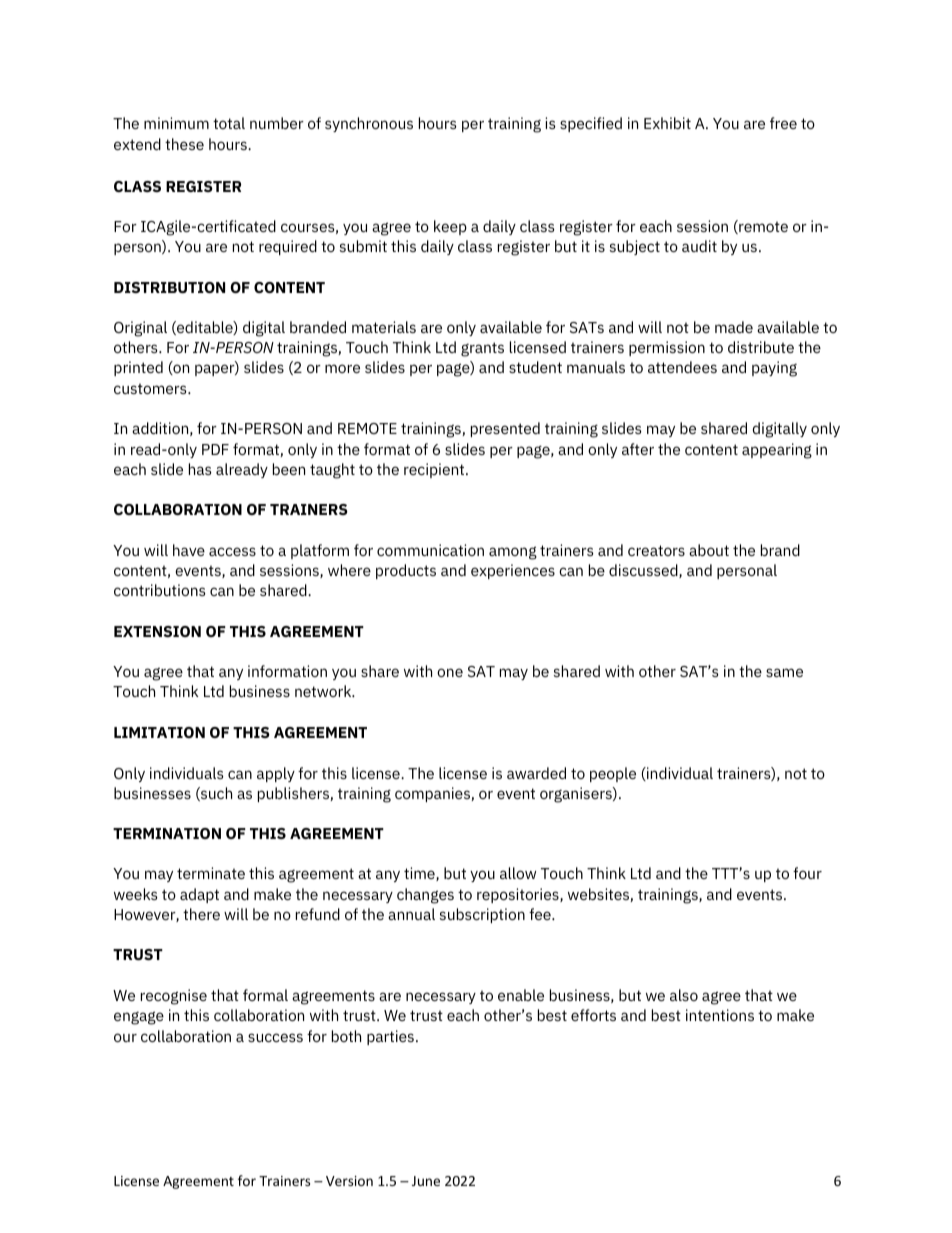 Image resolution: width=952 pixels, height=1233 pixels. What do you see at coordinates (200, 469) in the screenshot?
I see `has` at bounding box center [200, 469].
